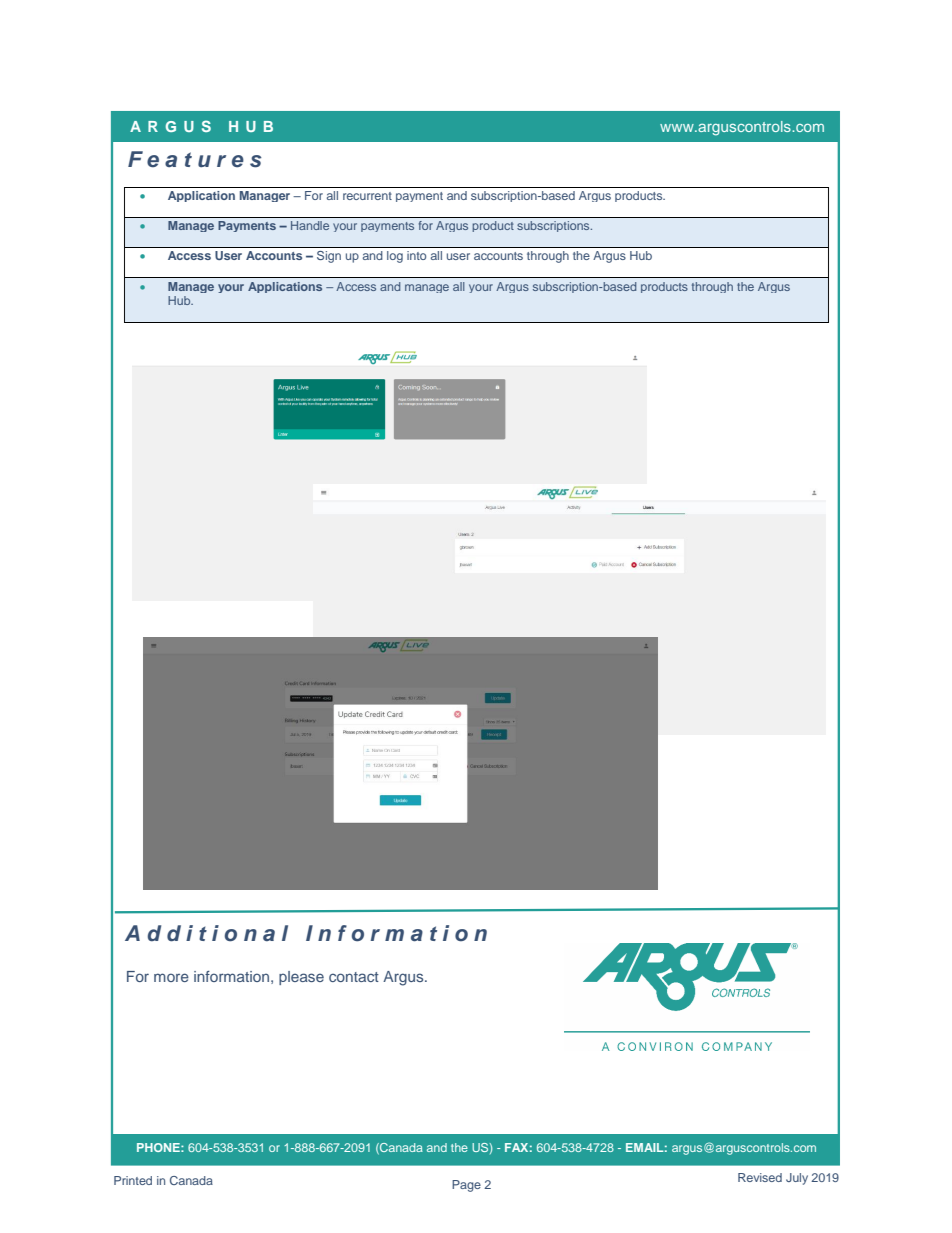 The width and height of the page is (952, 1233). Describe the element at coordinates (395, 257) in the page. I see `log` at that location.
